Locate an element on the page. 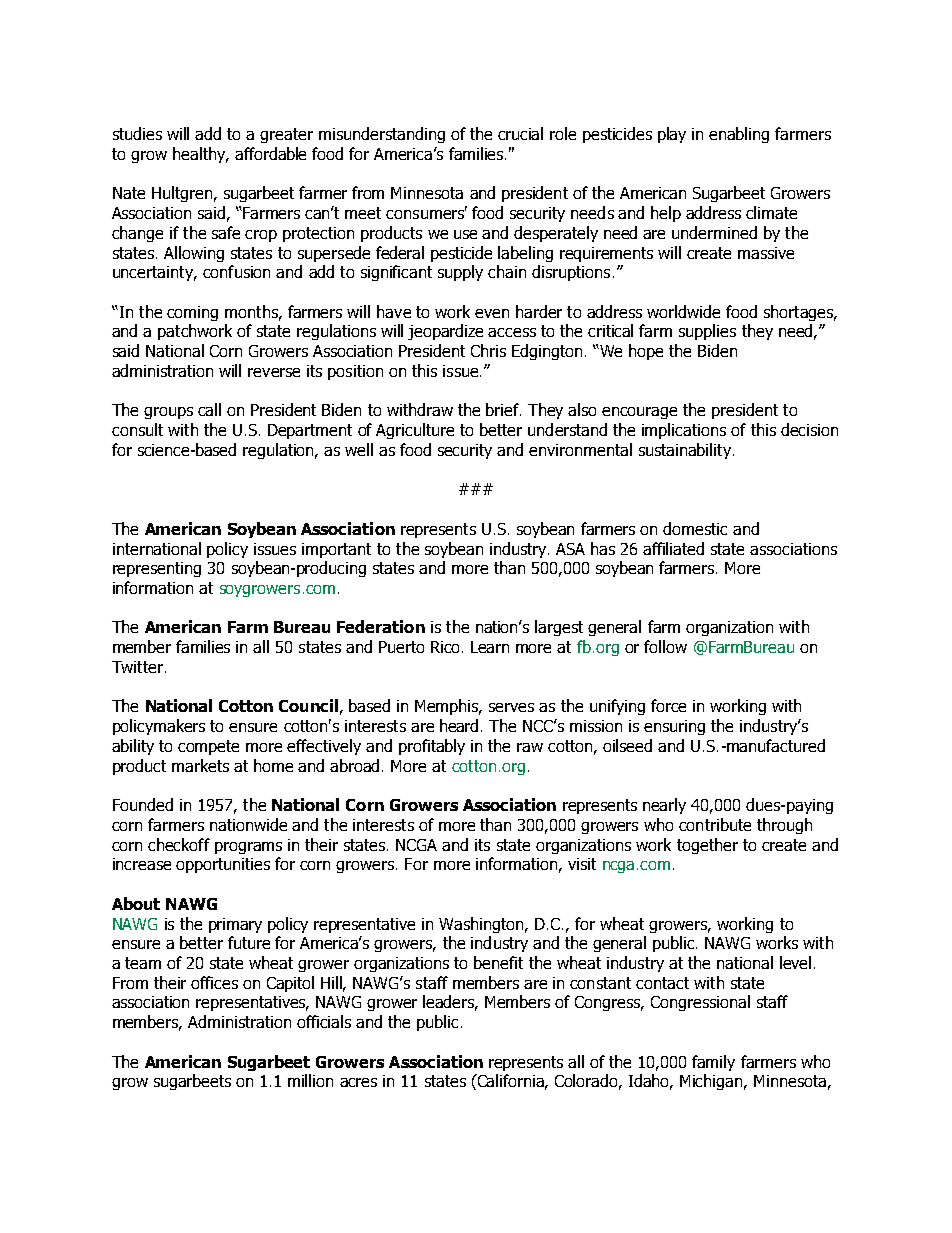  Learn is located at coordinates (490, 647).
